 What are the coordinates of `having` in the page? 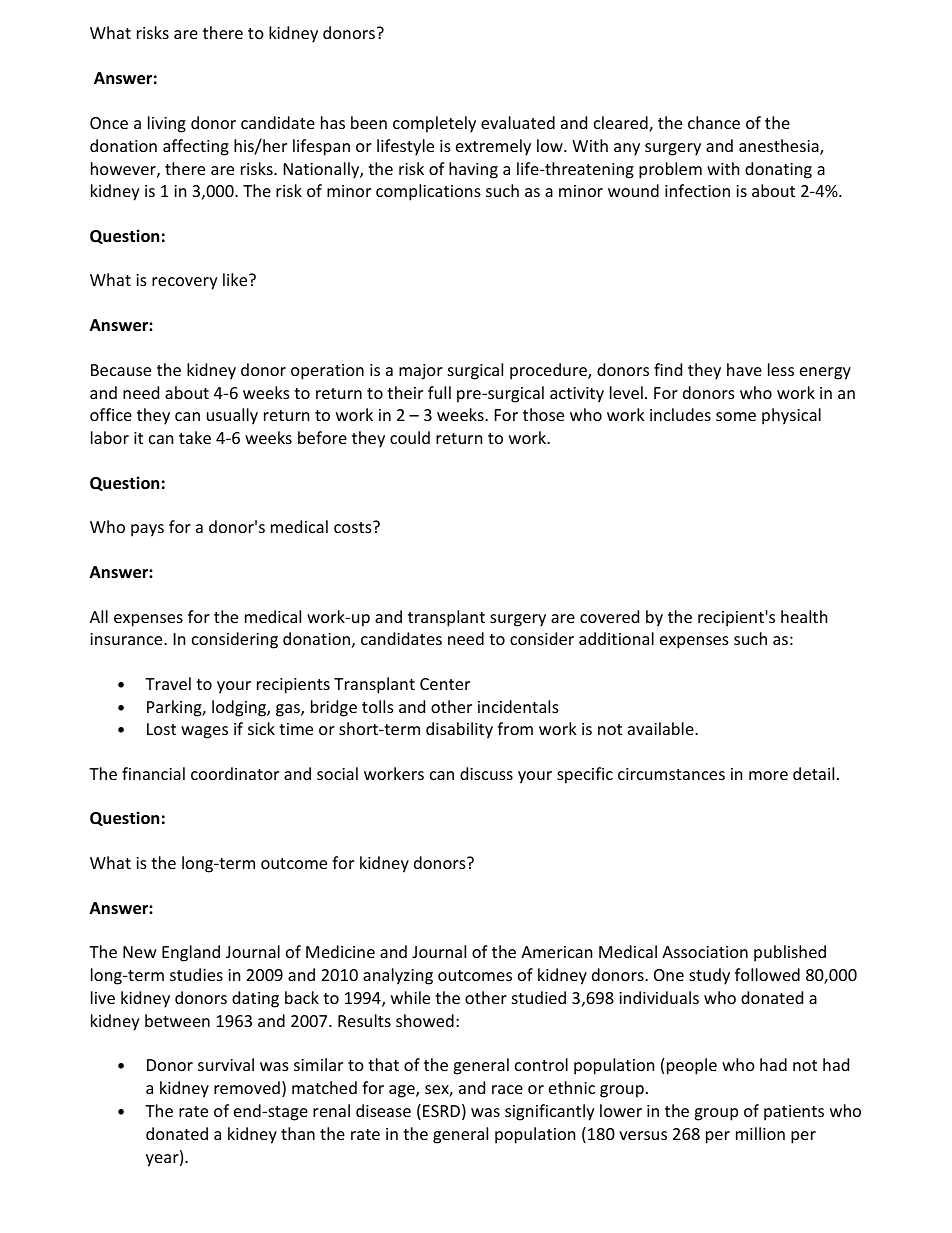 It's located at (473, 170).
